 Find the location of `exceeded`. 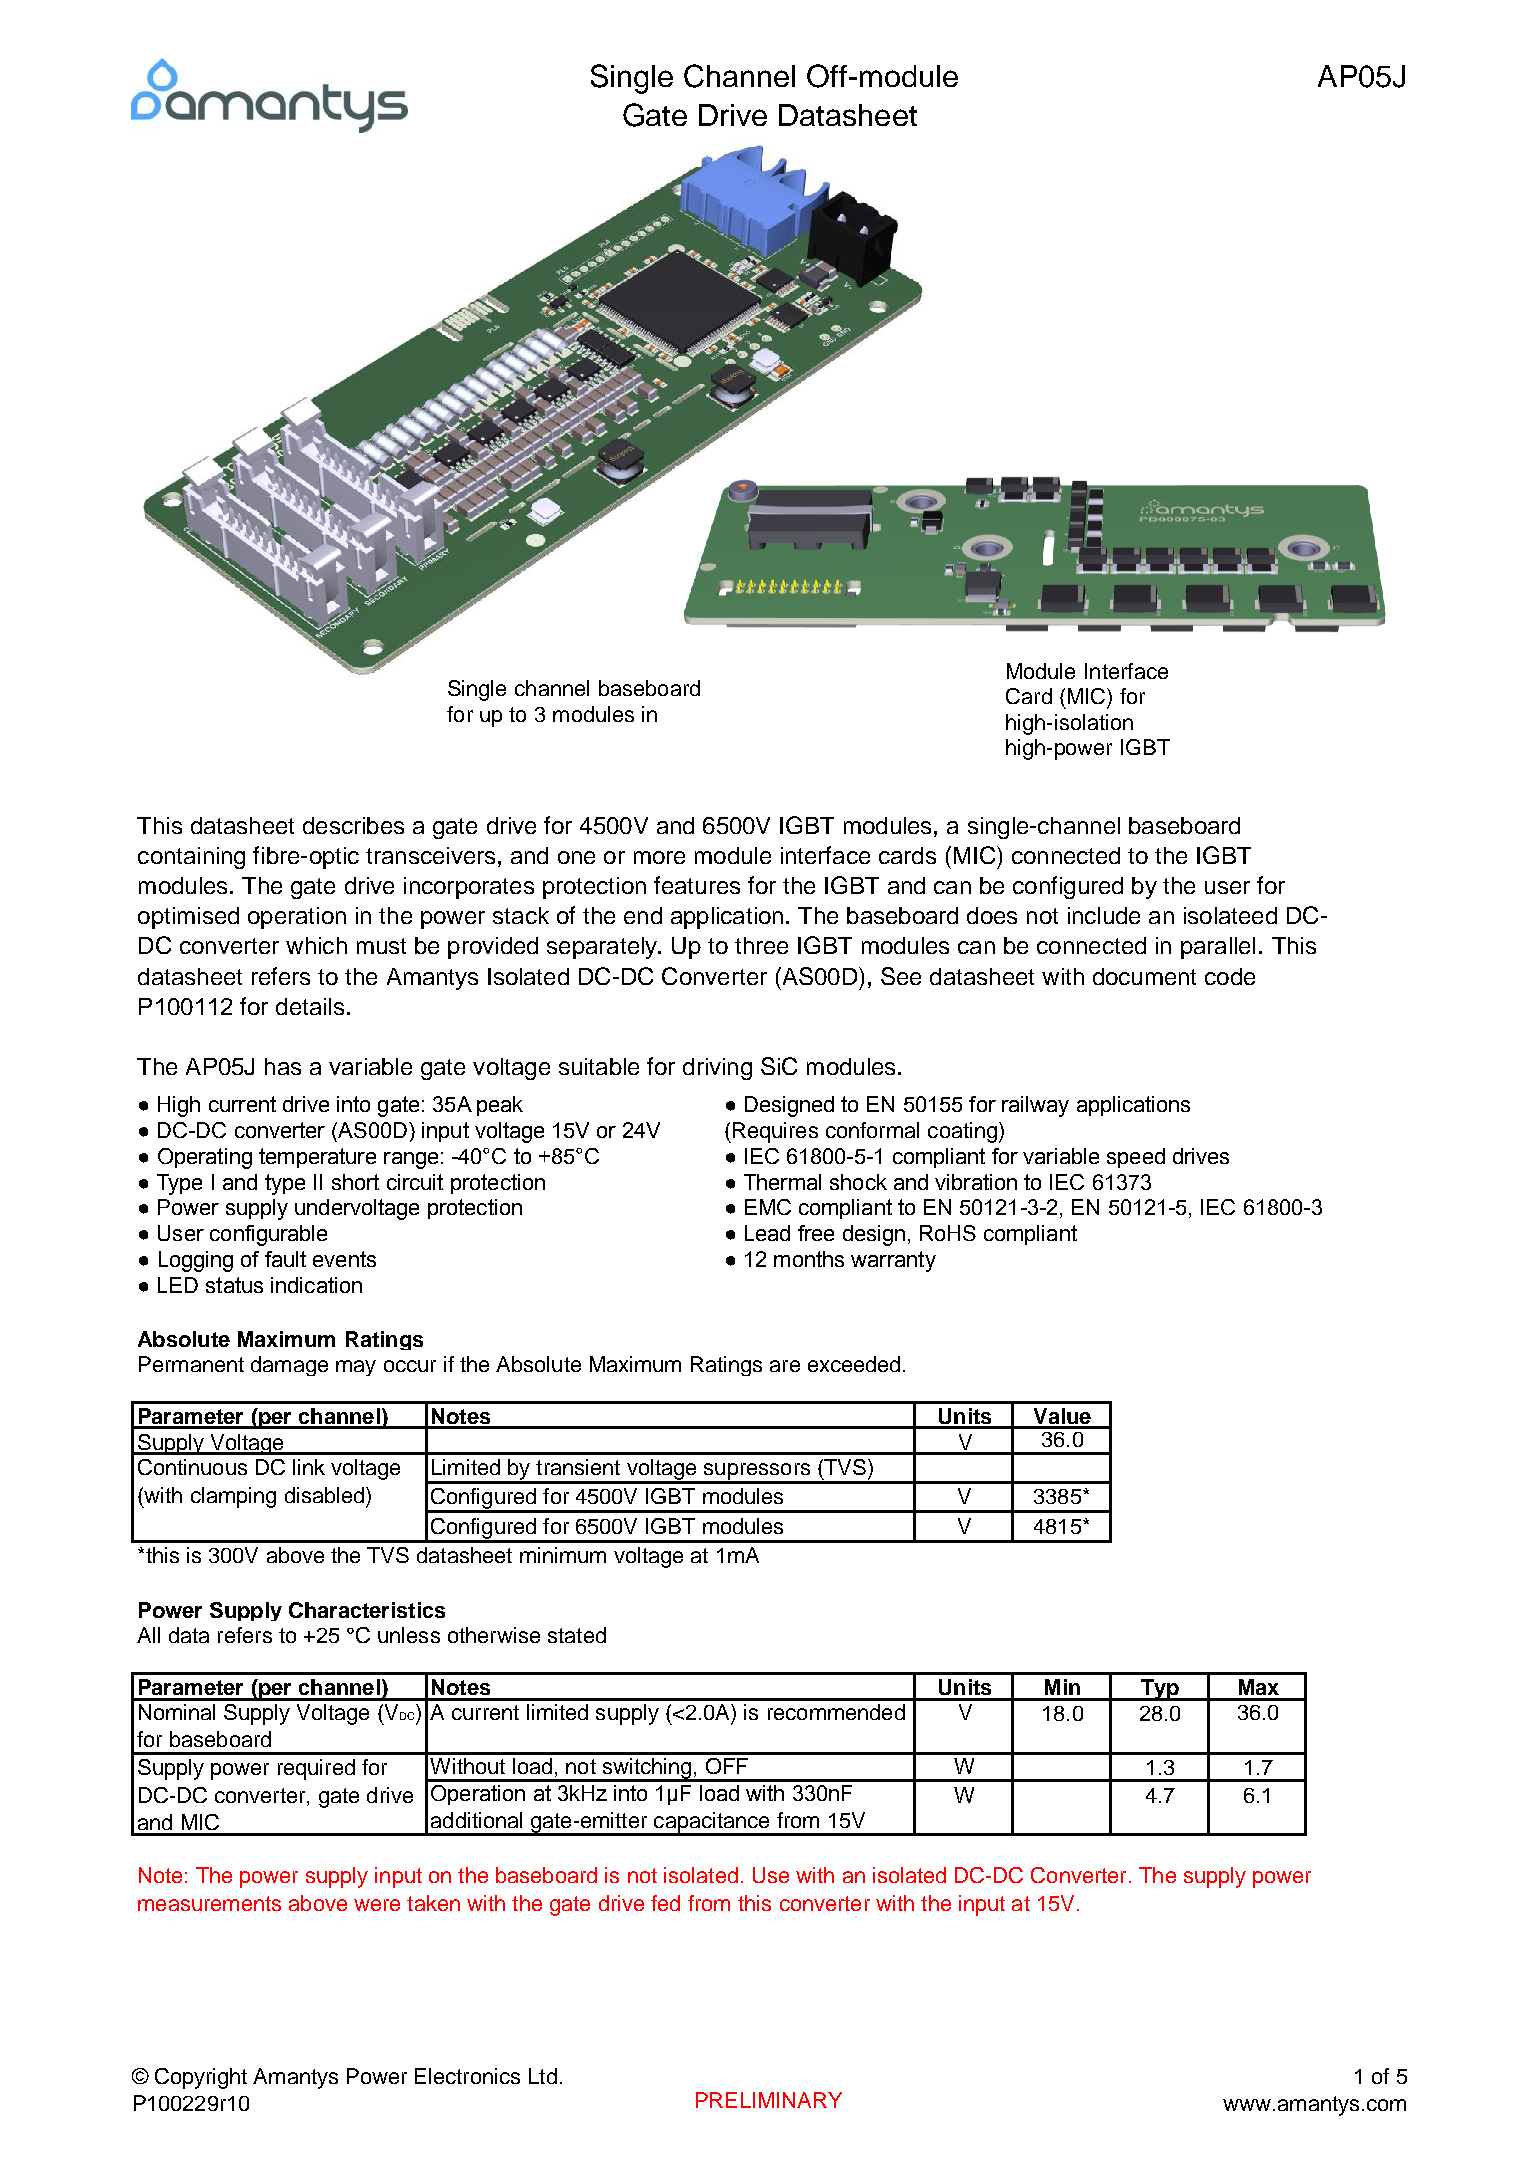

exceeded is located at coordinates (854, 1364).
